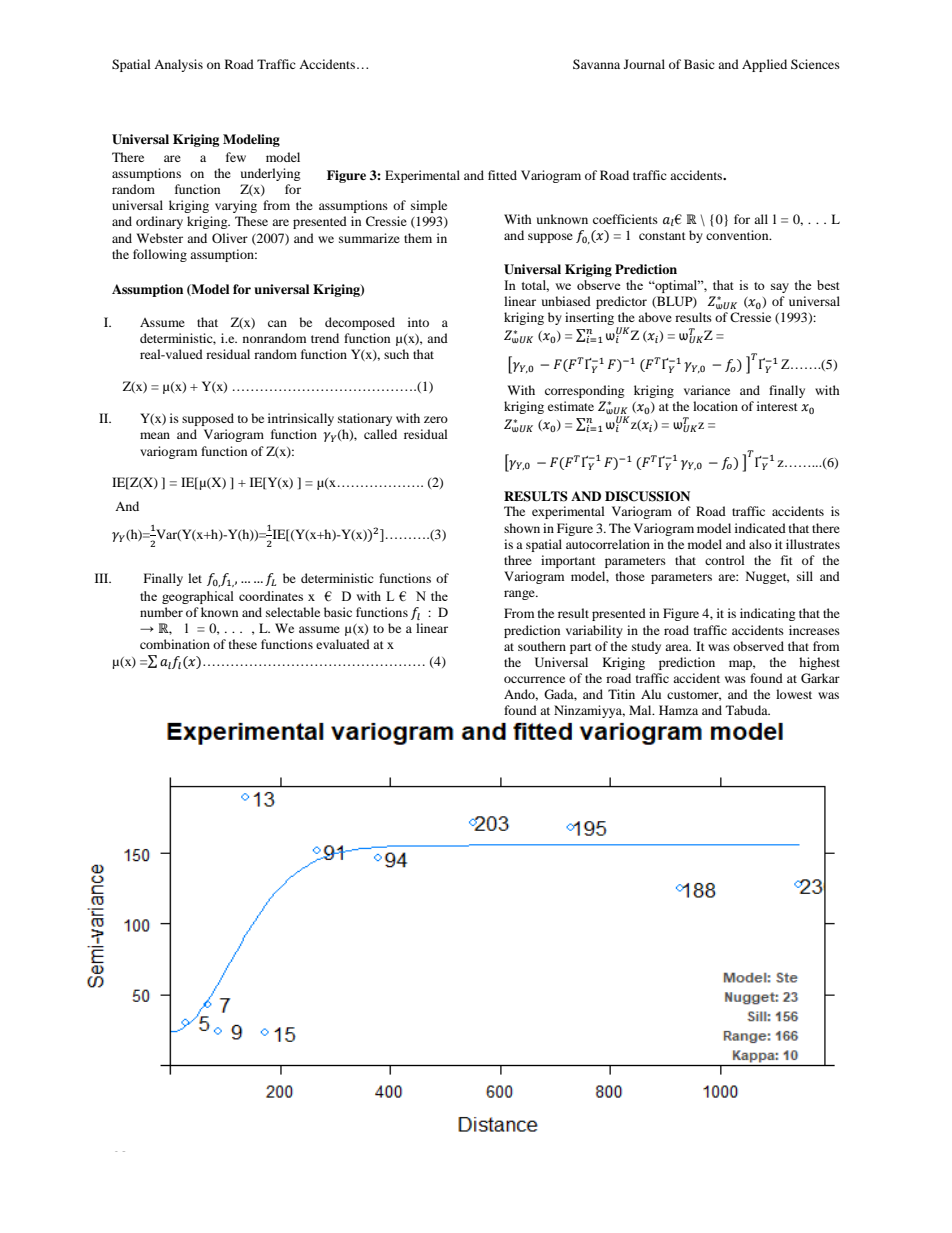 The image size is (952, 1233). Describe the element at coordinates (436, 419) in the screenshot. I see `zero` at that location.
